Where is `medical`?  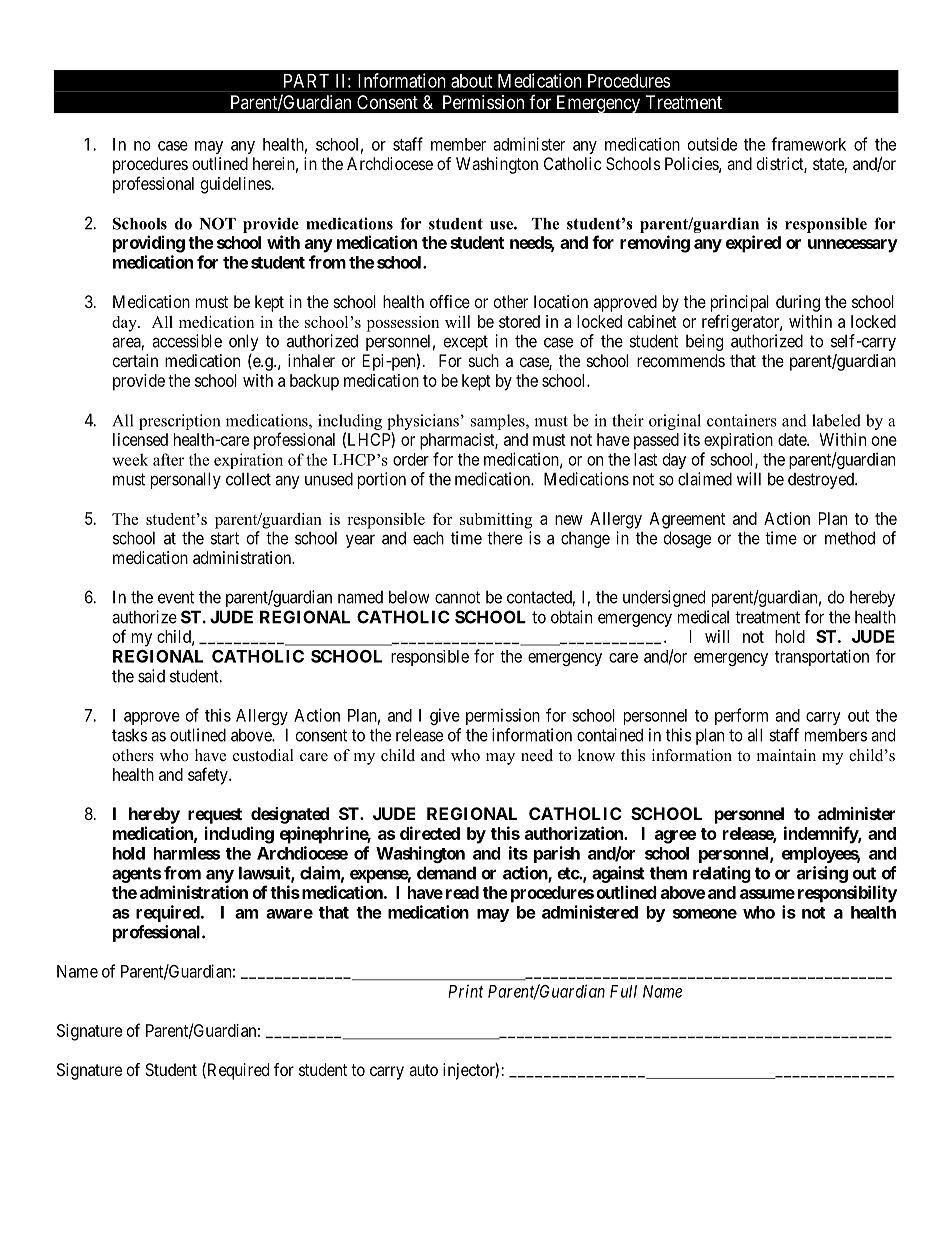
medical is located at coordinates (703, 617).
